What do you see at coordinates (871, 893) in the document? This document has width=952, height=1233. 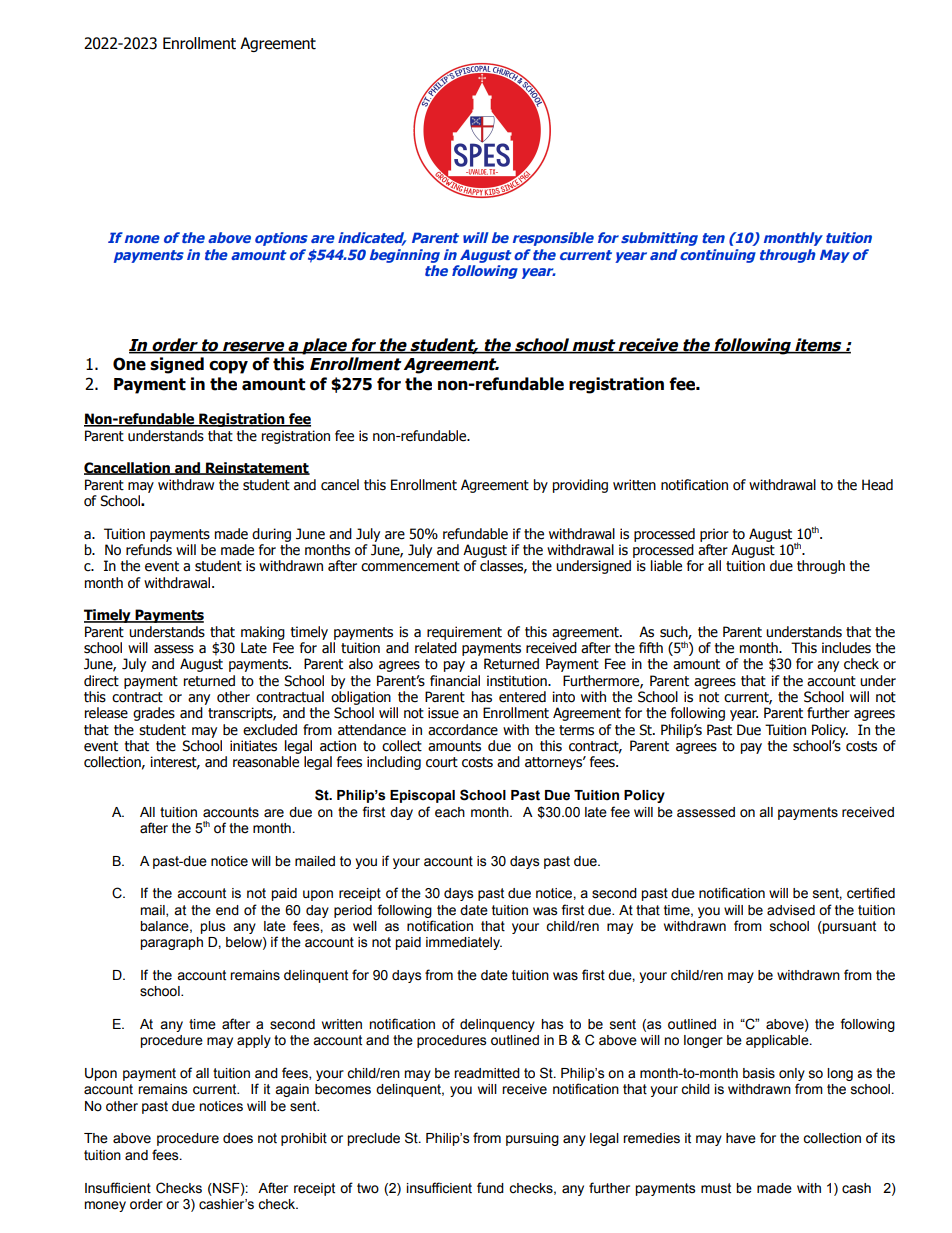 I see `certified` at bounding box center [871, 893].
